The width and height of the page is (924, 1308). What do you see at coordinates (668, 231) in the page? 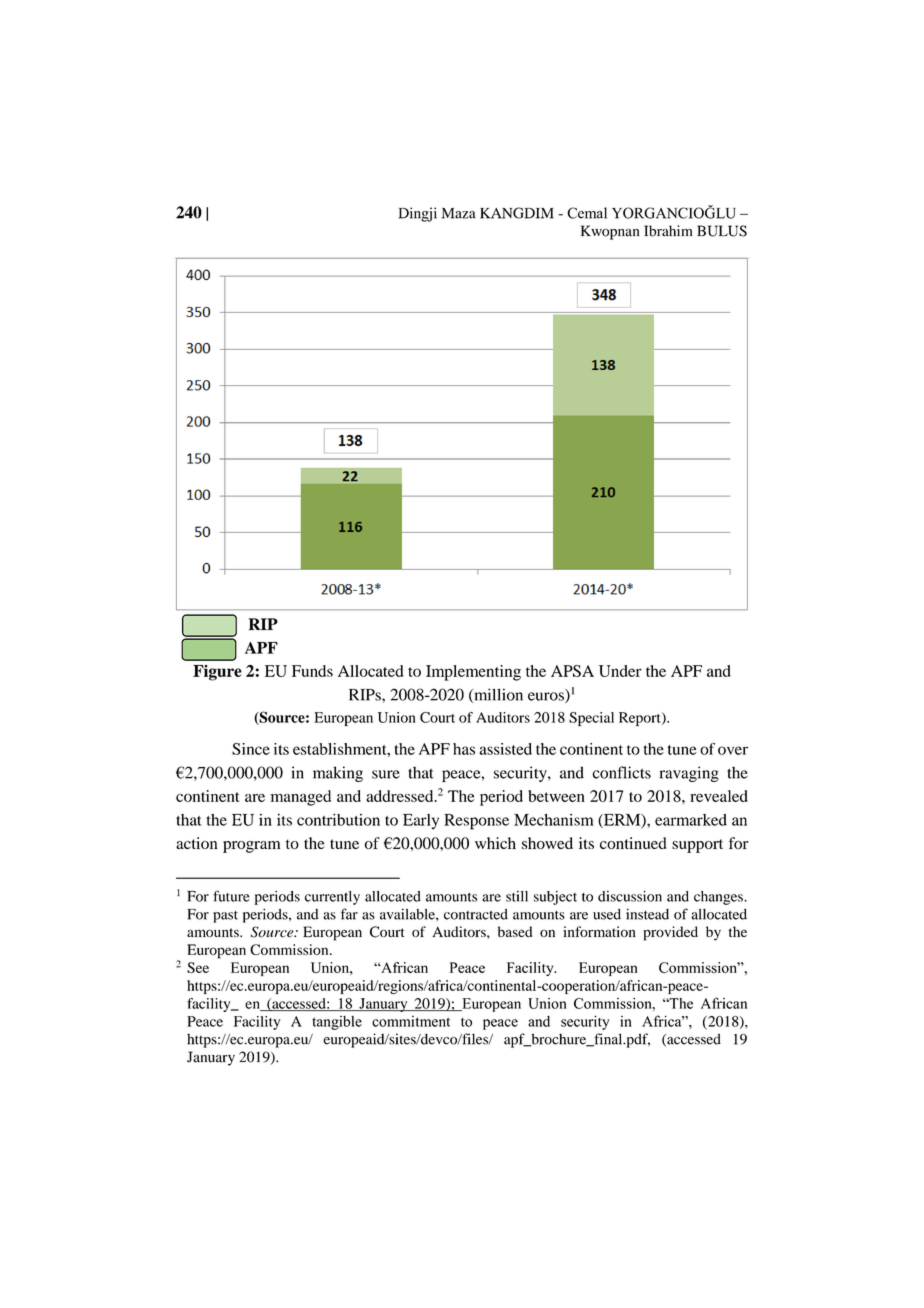
I see `Ibrahim` at bounding box center [668, 231].
